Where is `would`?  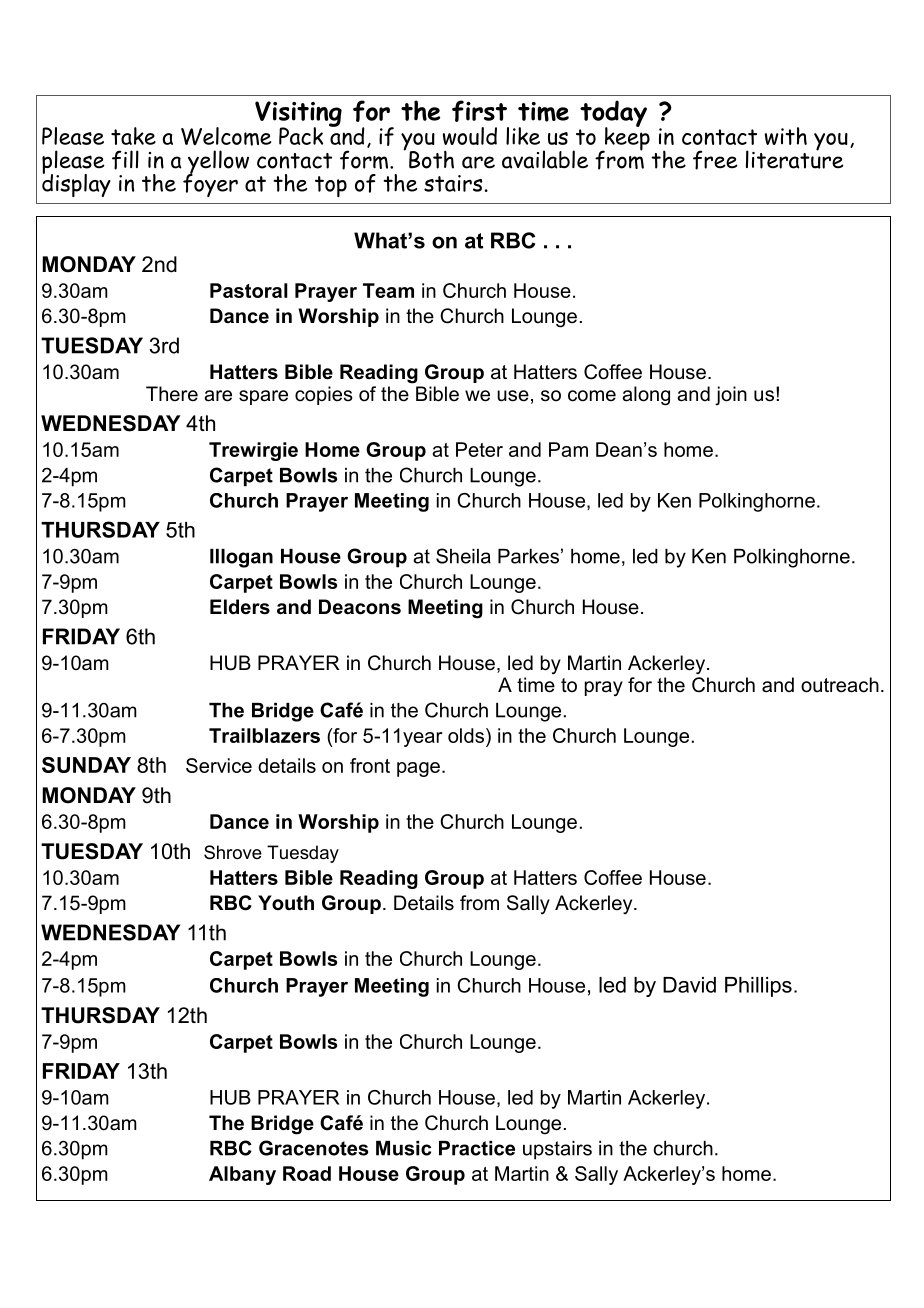 would is located at coordinates (470, 136).
